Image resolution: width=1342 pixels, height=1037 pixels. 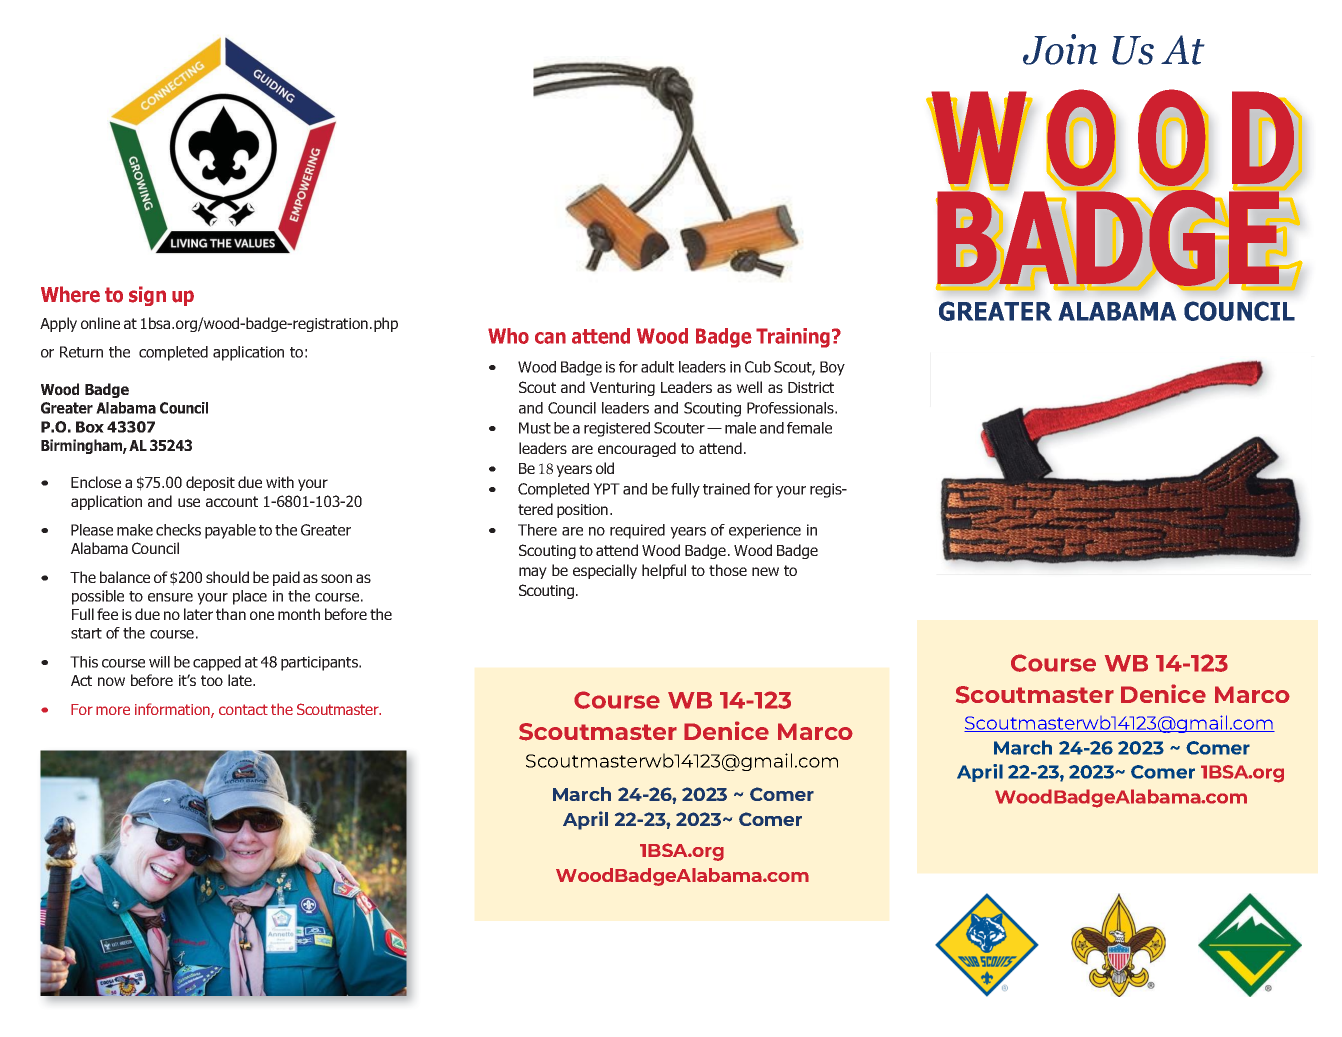 I want to click on Cub, so click(x=758, y=367).
